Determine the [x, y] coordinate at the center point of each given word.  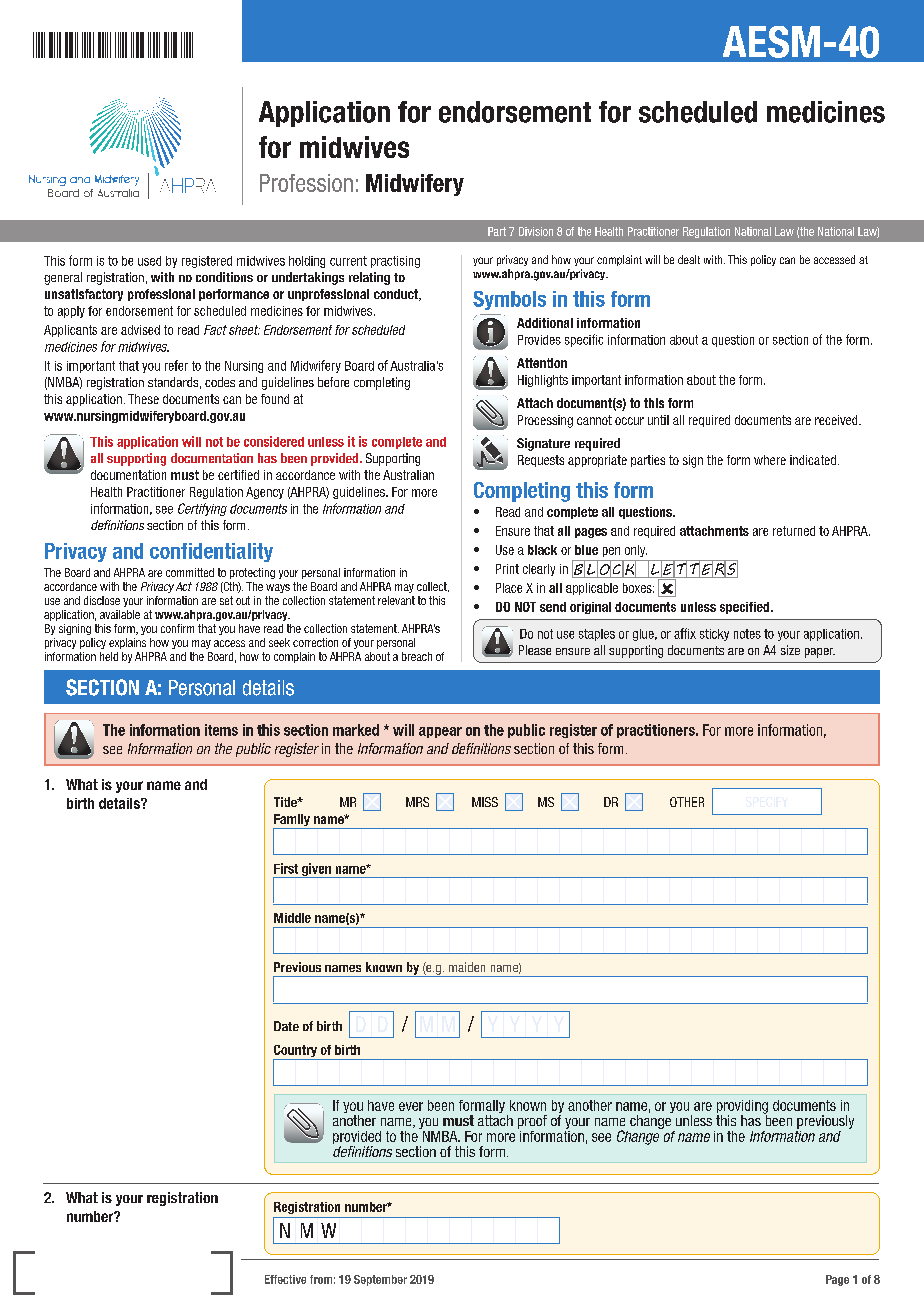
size [790, 650]
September [380, 1280]
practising [395, 262]
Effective [285, 1279]
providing [742, 1108]
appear [440, 732]
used [149, 261]
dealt [689, 259]
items [221, 730]
